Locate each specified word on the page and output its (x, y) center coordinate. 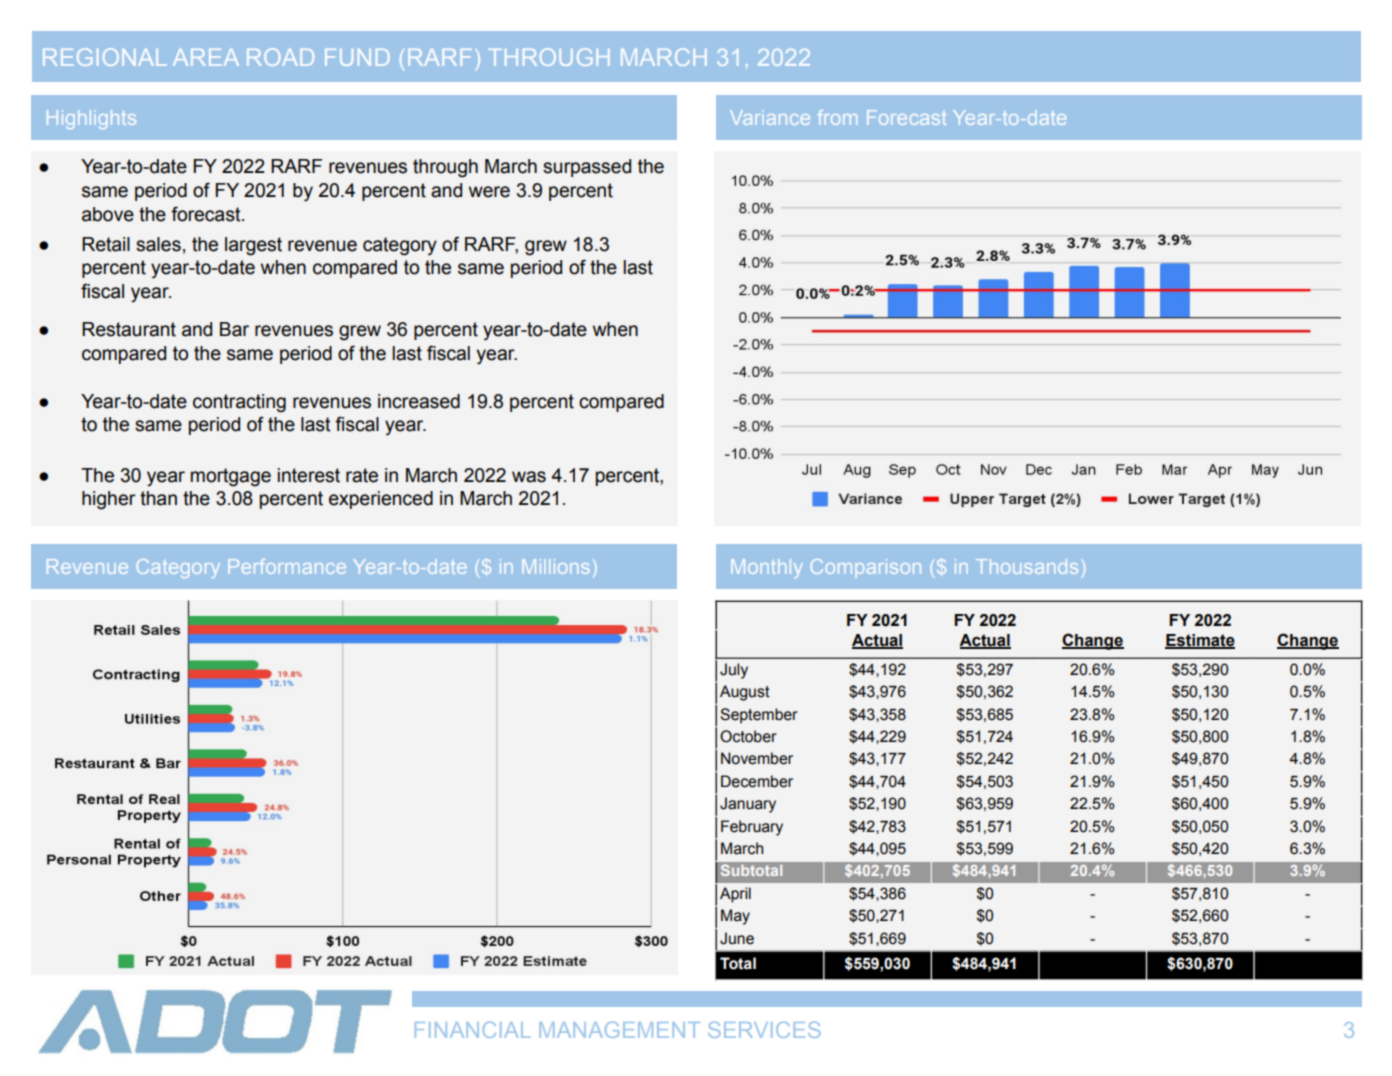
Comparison (866, 568)
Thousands (1027, 566)
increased (419, 401)
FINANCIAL (473, 1030)
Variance (770, 117)
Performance (287, 566)
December (757, 781)
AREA (206, 57)
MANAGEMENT (620, 1030)
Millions (555, 566)
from (837, 117)
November (757, 758)
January (748, 805)
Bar (234, 329)
